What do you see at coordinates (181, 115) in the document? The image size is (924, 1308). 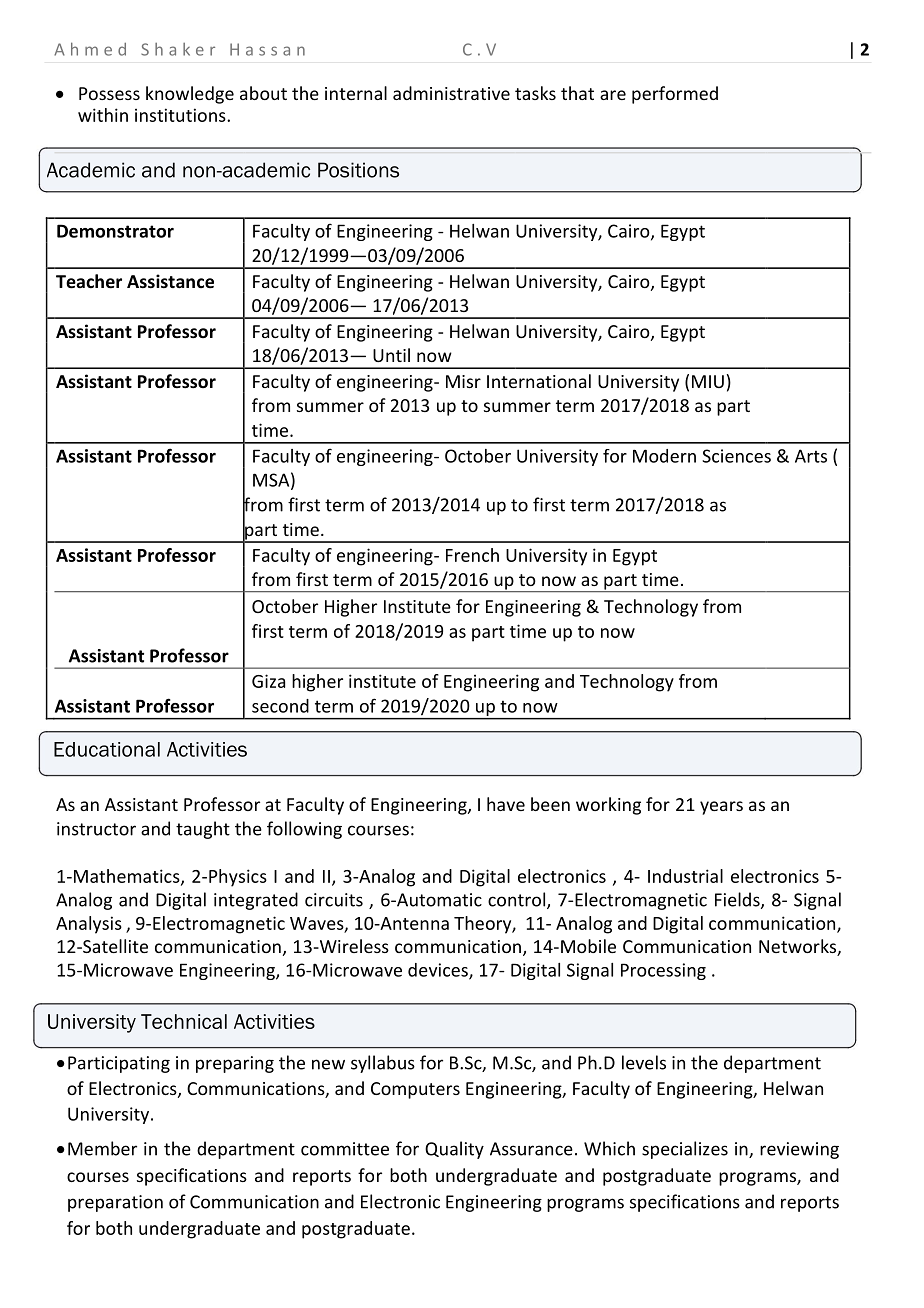 I see `institutions` at bounding box center [181, 115].
